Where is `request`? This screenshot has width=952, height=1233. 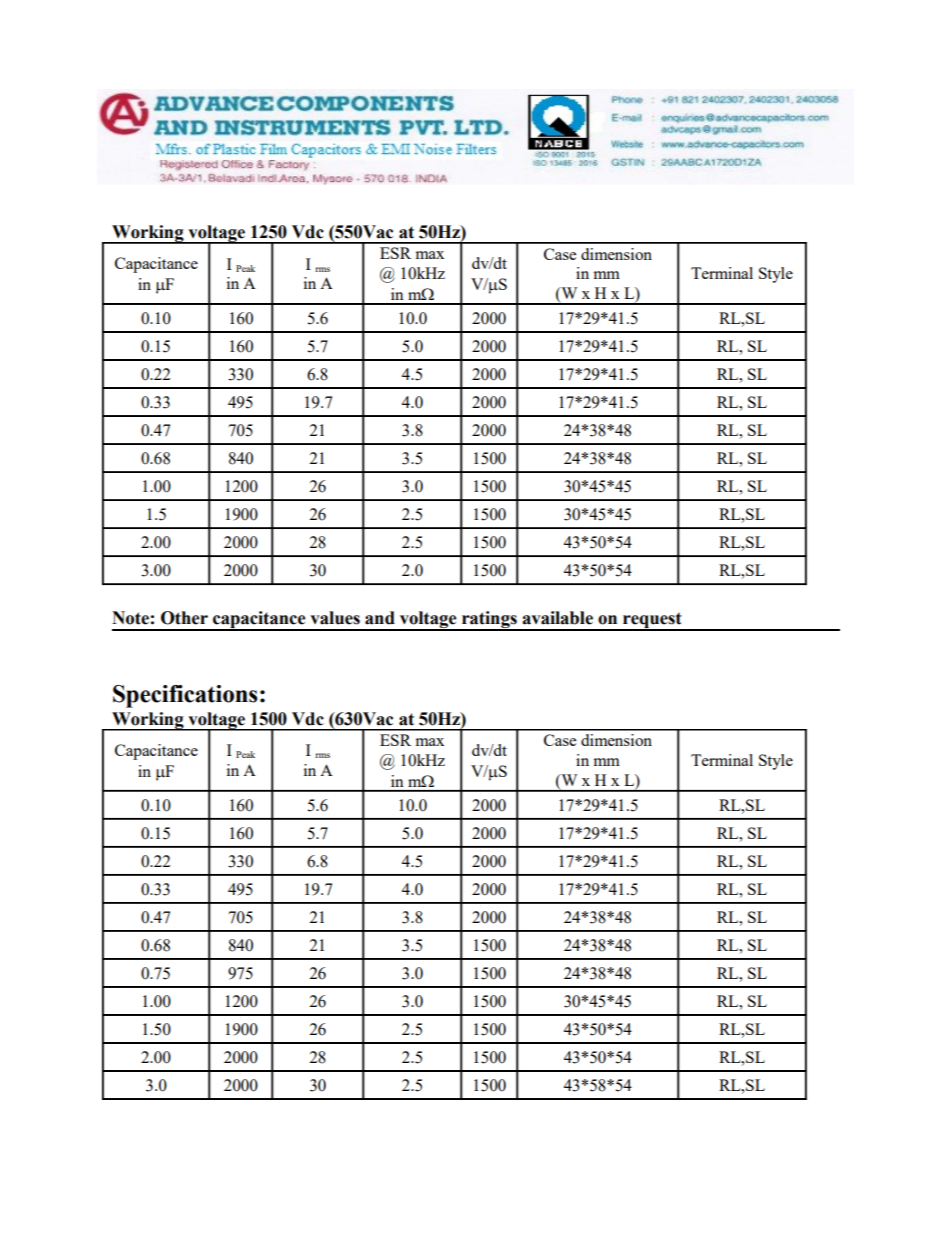
request is located at coordinates (652, 621).
